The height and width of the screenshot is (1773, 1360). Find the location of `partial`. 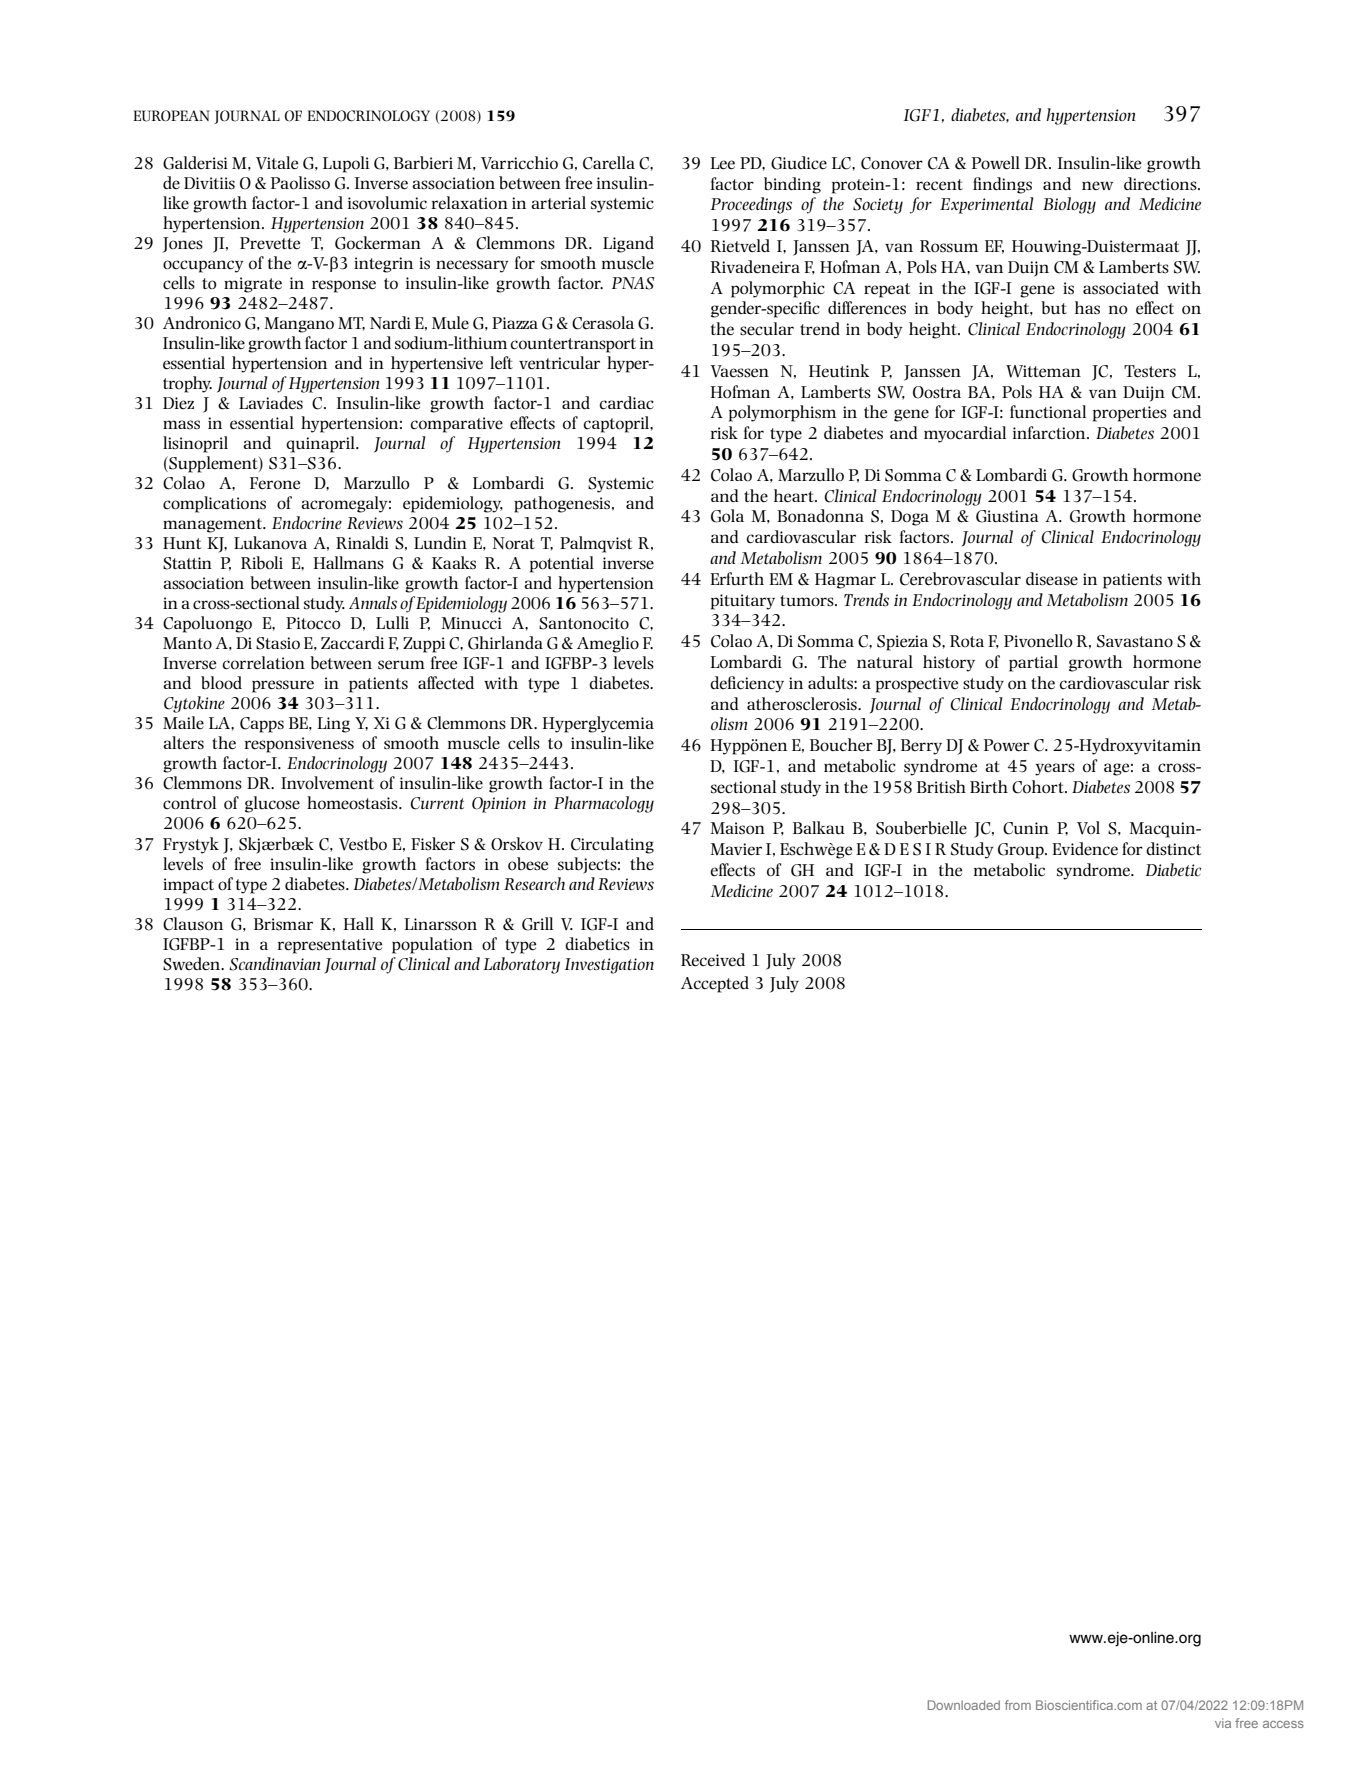

partial is located at coordinates (1033, 663).
